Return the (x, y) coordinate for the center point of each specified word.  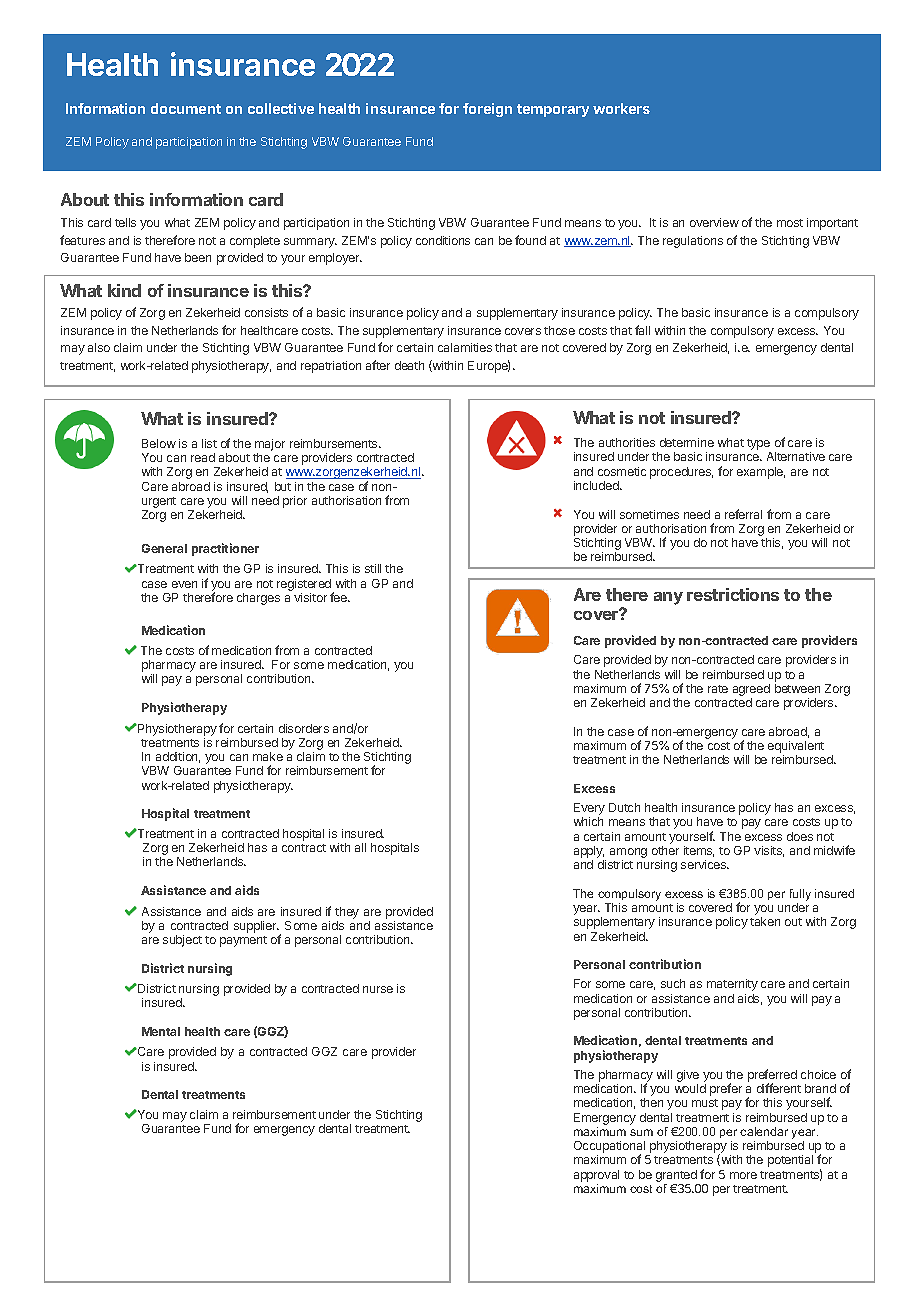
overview (714, 222)
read (203, 457)
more (743, 1175)
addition (178, 757)
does (800, 836)
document (186, 108)
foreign (487, 110)
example (761, 473)
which (588, 821)
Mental (161, 1031)
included (597, 485)
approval (596, 1176)
